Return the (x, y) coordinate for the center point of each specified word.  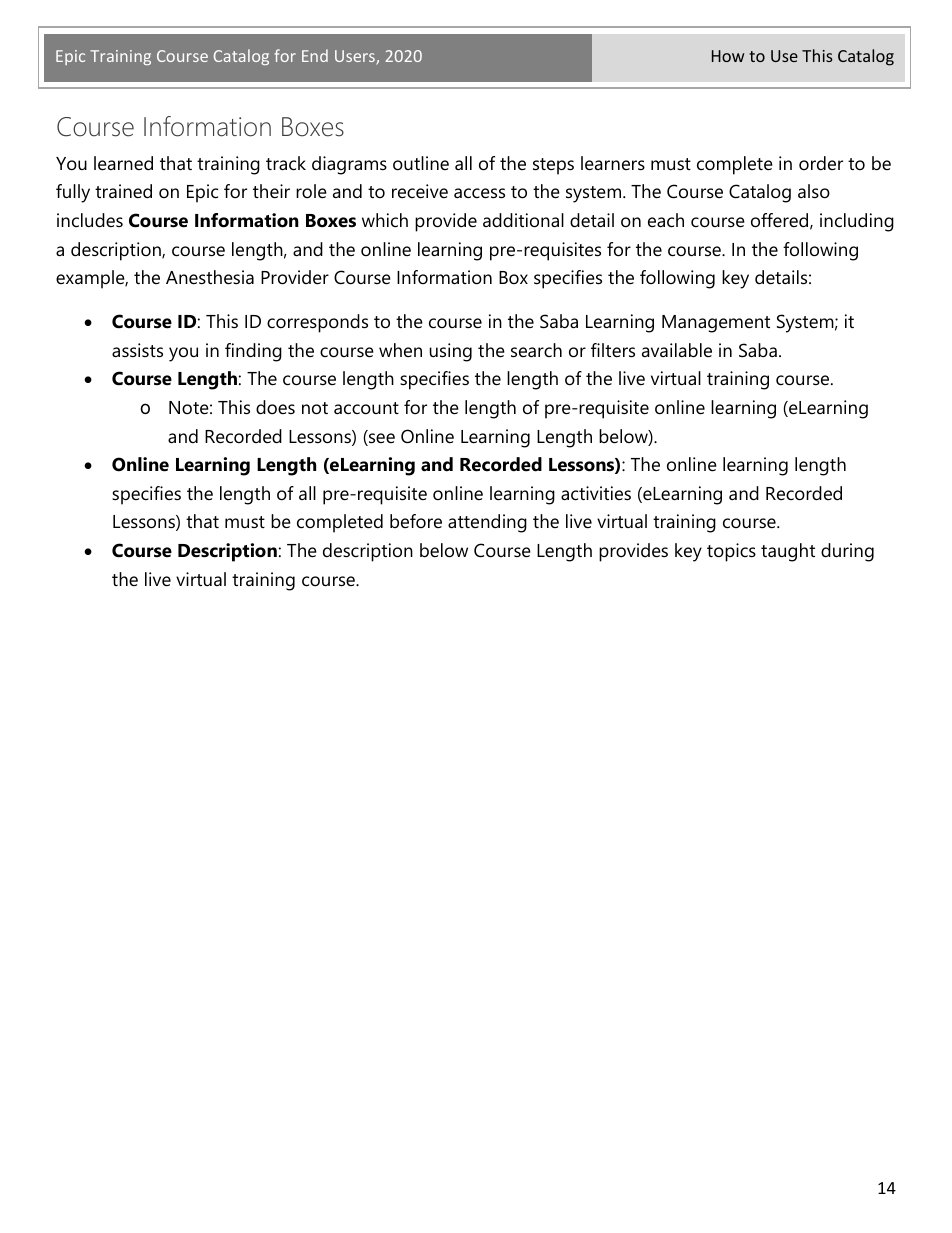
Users (356, 57)
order (821, 163)
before (416, 521)
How (728, 56)
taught (788, 552)
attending (487, 523)
